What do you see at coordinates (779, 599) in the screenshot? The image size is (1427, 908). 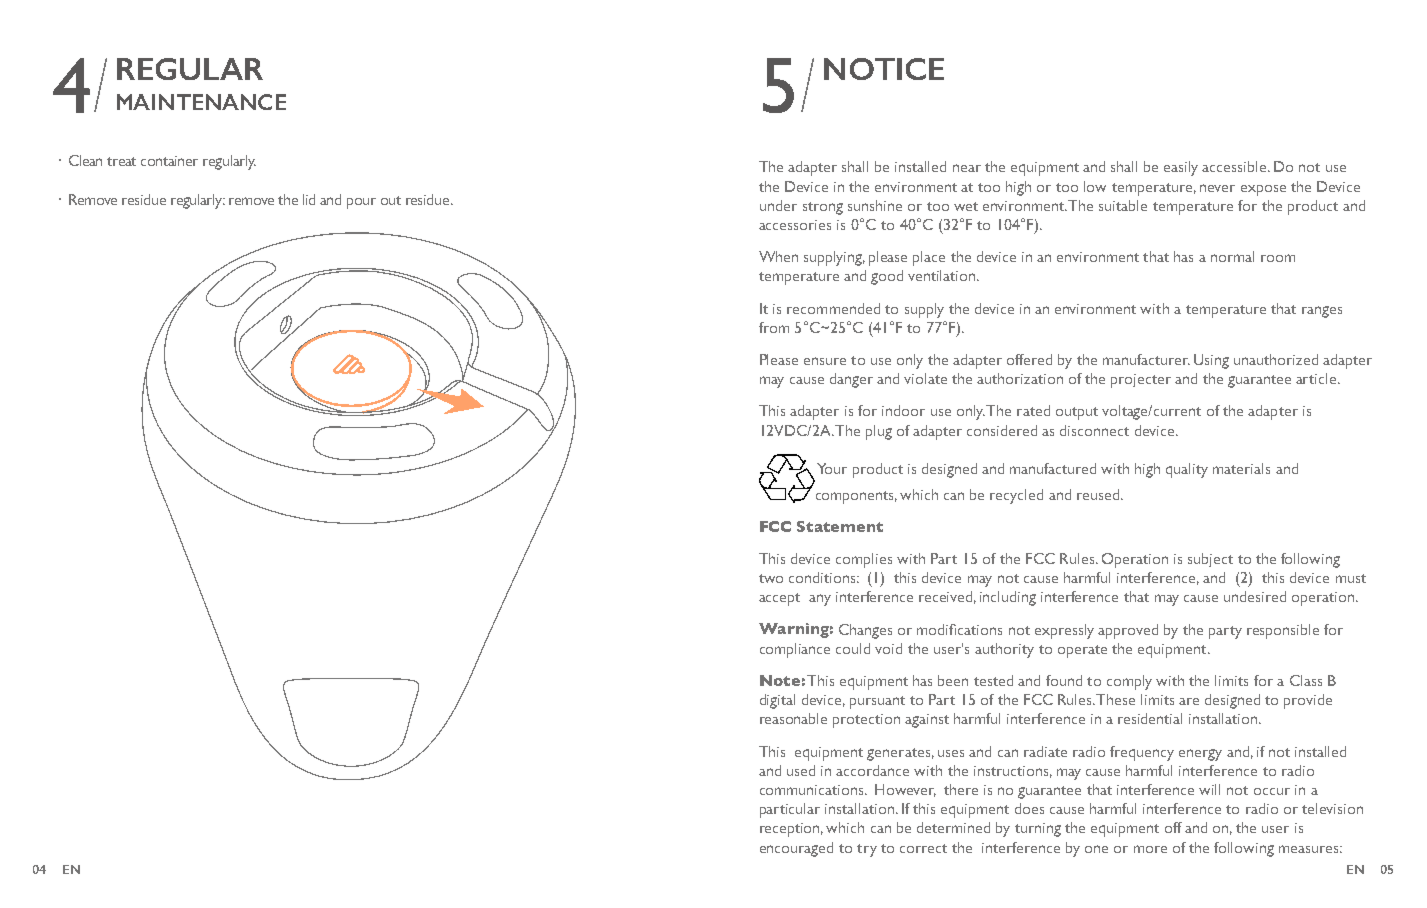 I see `accept` at bounding box center [779, 599].
